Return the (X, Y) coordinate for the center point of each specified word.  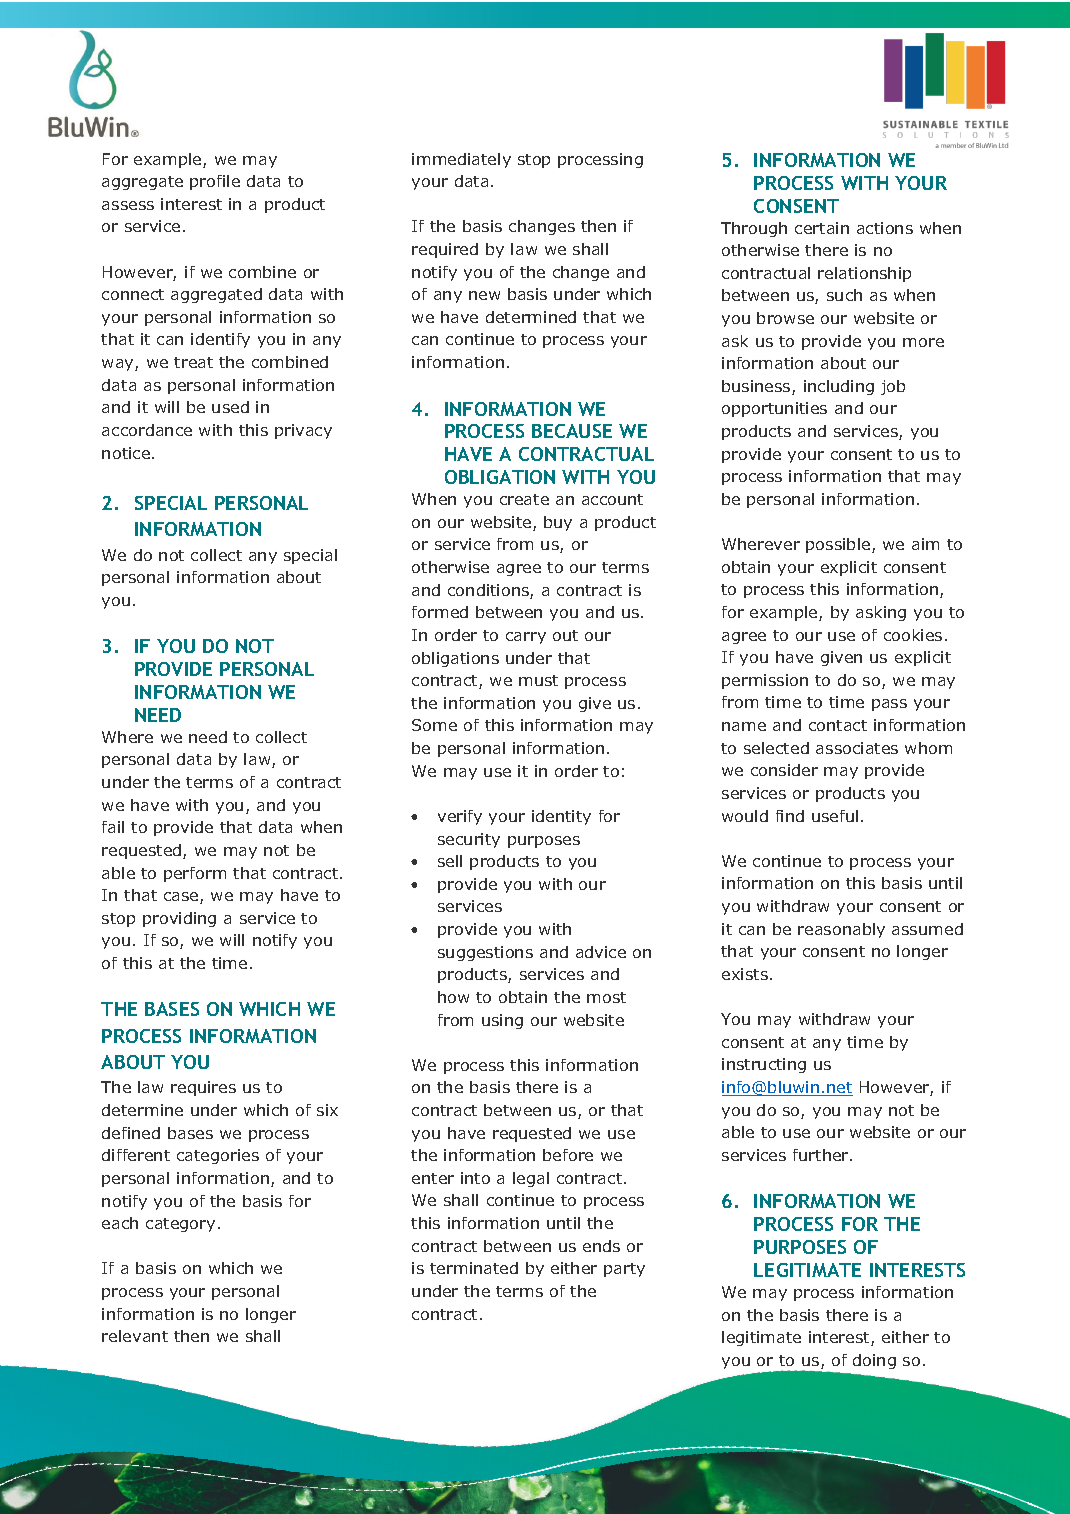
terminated (474, 1268)
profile (215, 182)
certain (822, 228)
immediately (461, 160)
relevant (135, 1336)
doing (874, 1361)
